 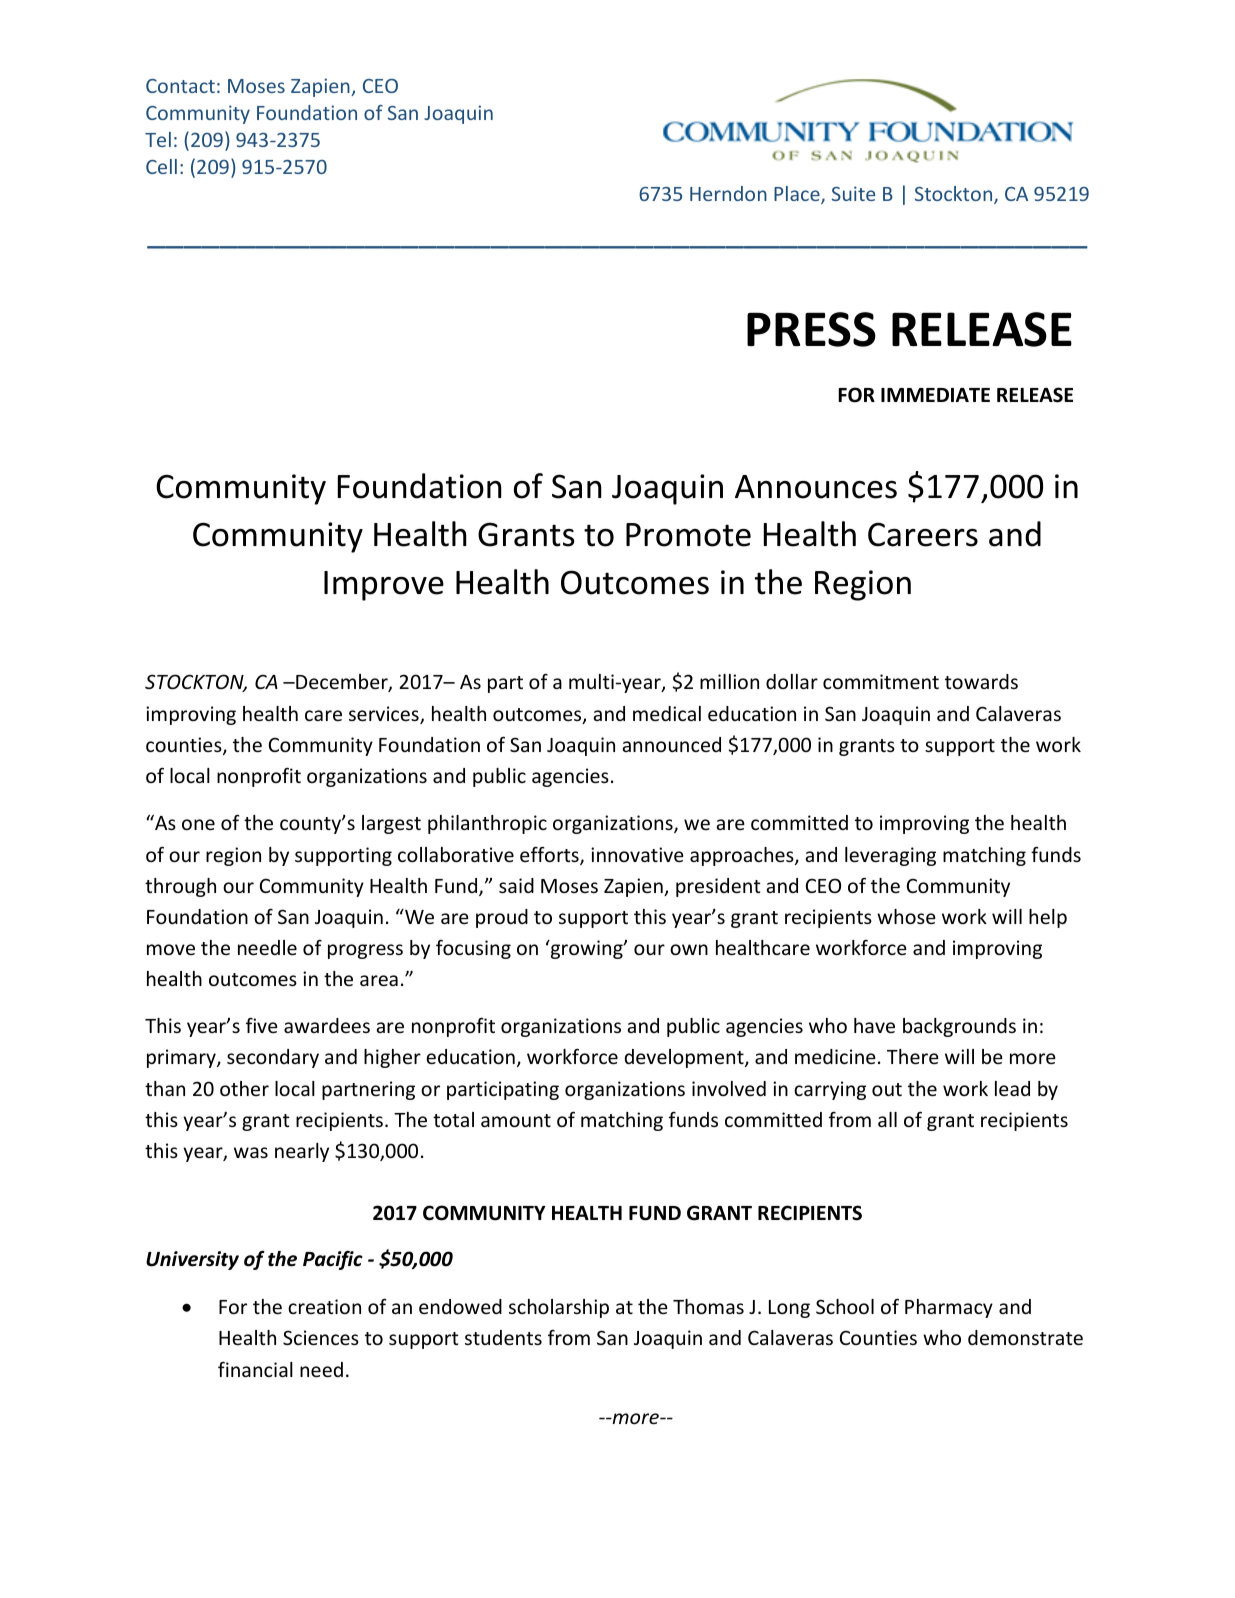 What do you see at coordinates (385, 715) in the screenshot?
I see `services` at bounding box center [385, 715].
